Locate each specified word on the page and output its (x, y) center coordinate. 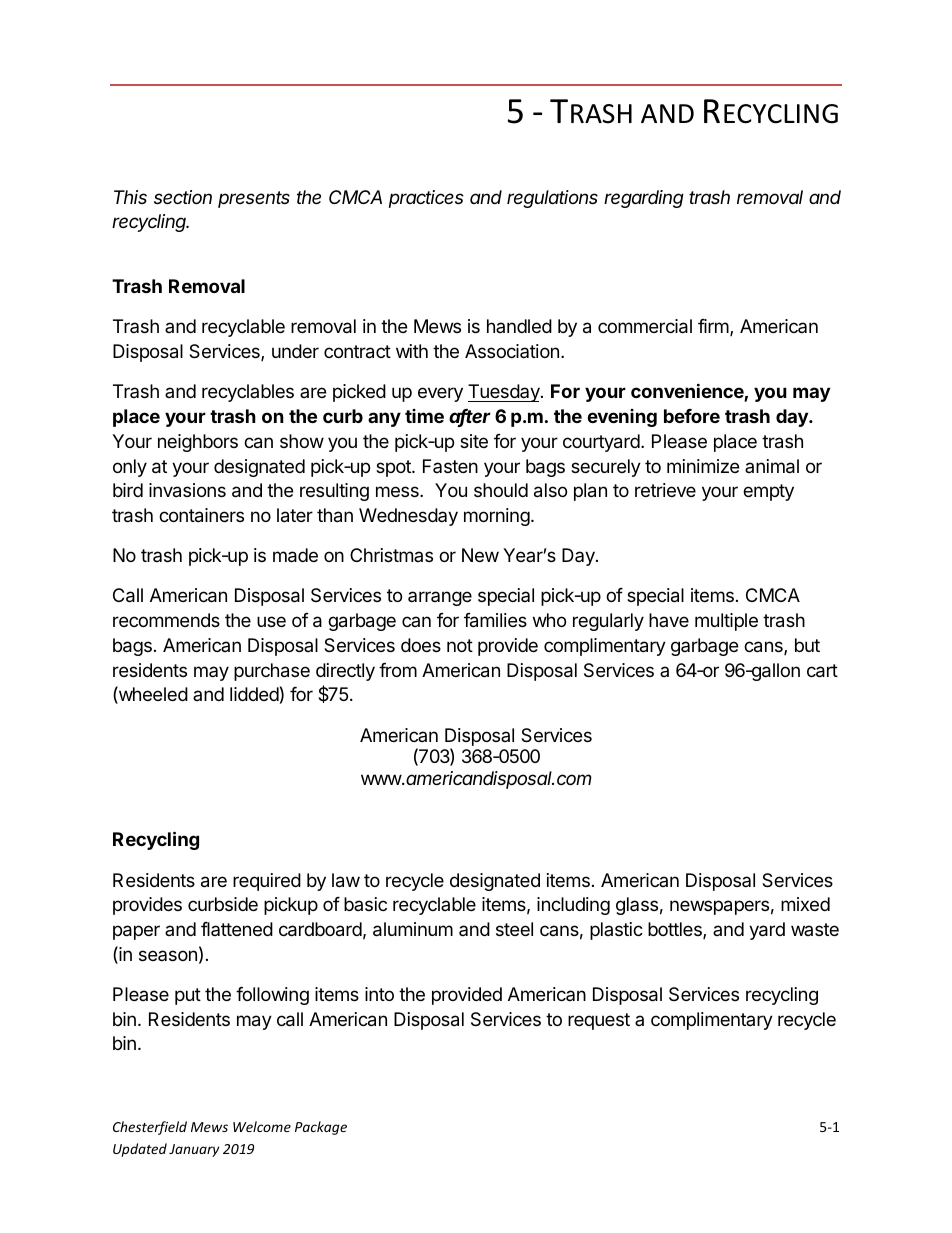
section (183, 197)
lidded (254, 694)
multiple (726, 622)
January (194, 1150)
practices (426, 199)
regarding (644, 199)
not (460, 645)
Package (321, 1128)
